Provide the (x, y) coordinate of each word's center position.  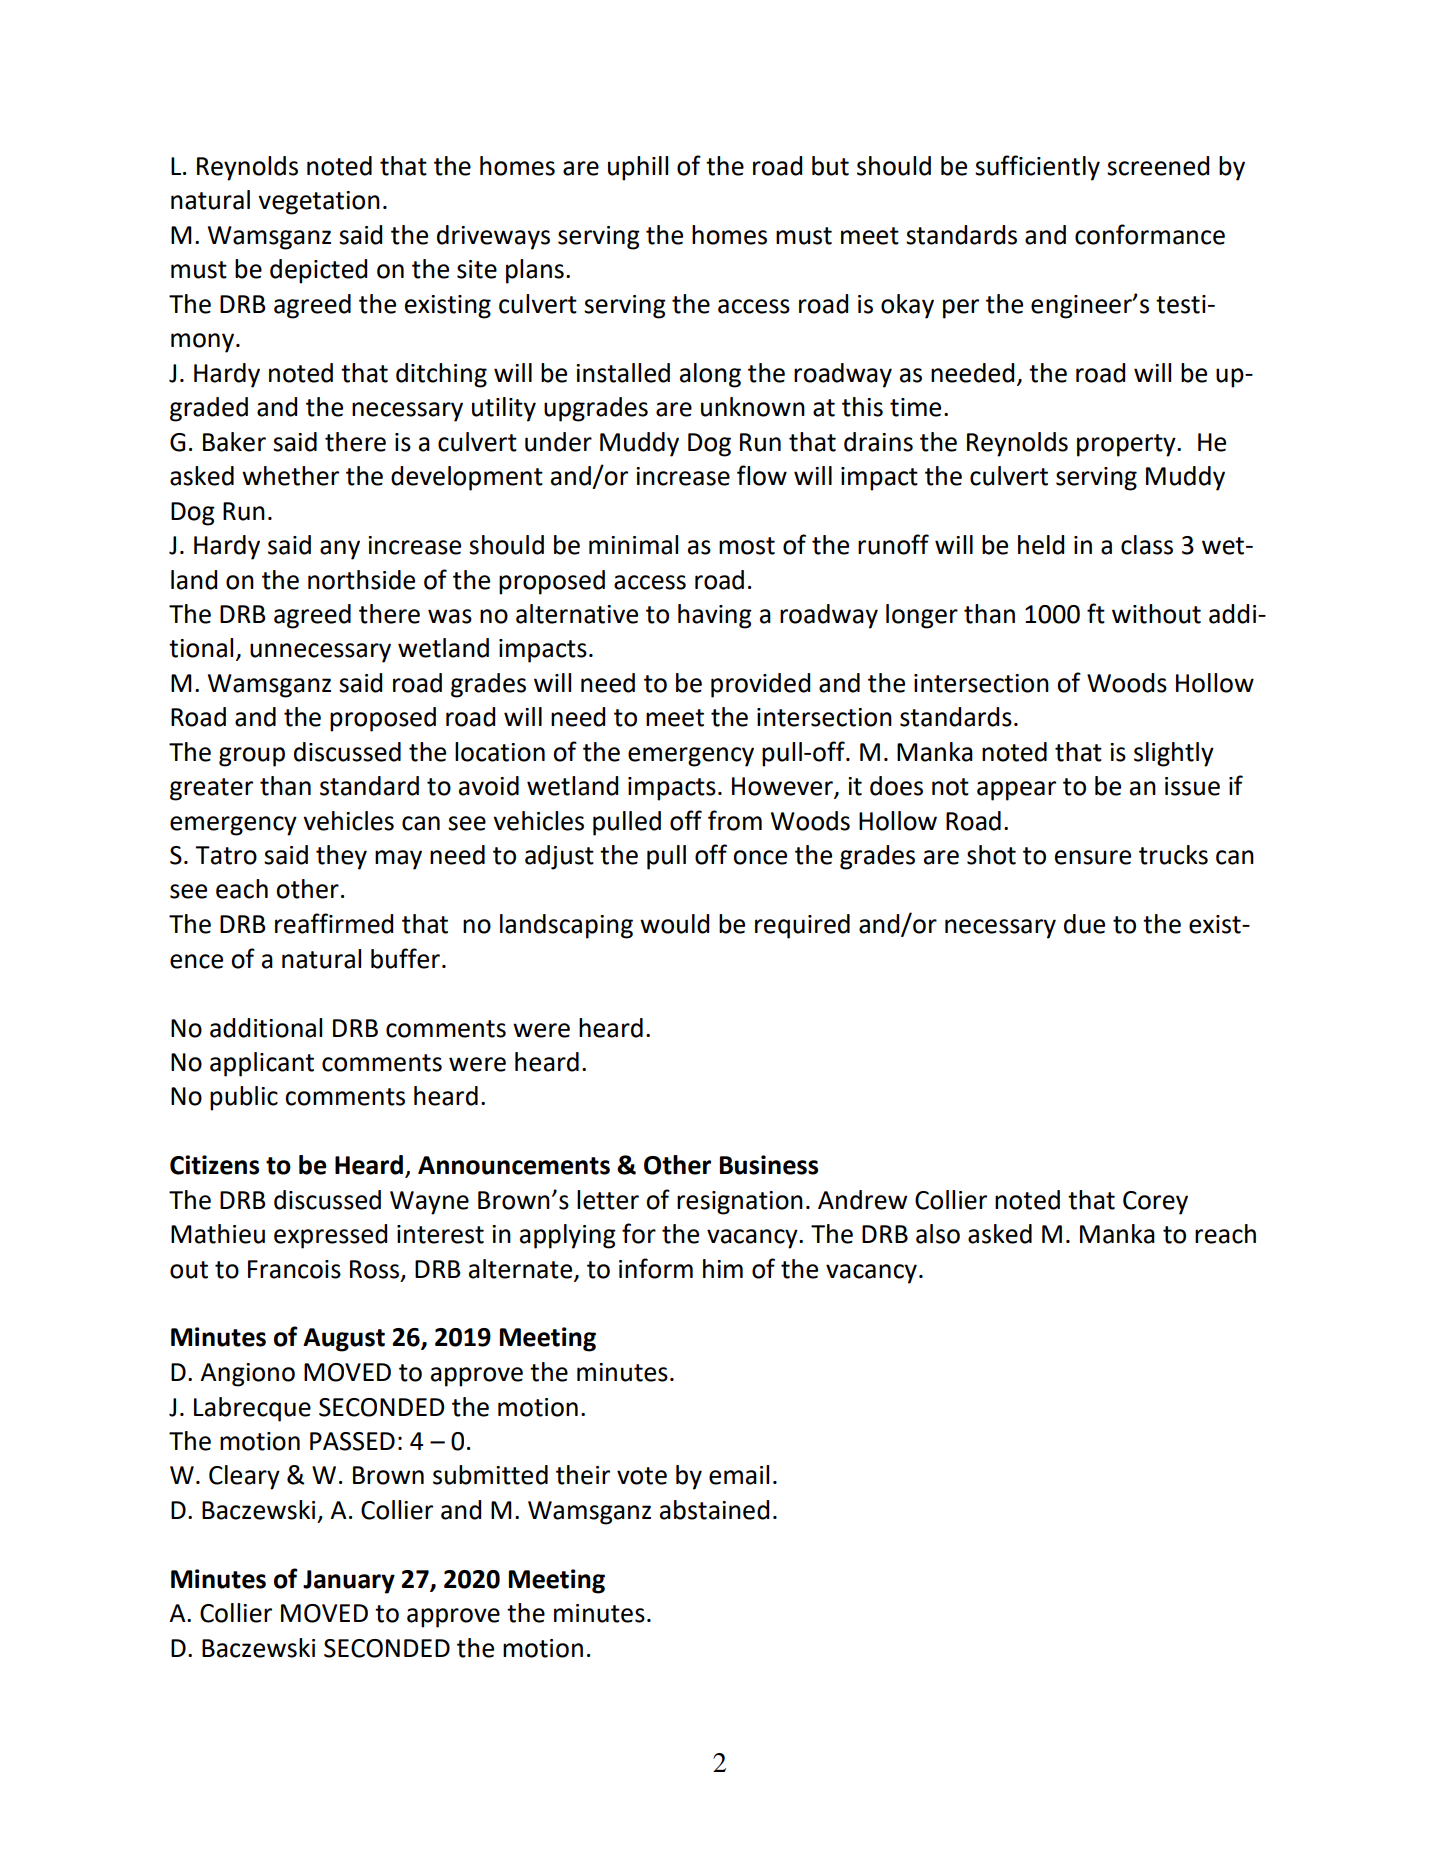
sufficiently (1037, 168)
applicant (262, 1064)
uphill (638, 168)
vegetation (319, 203)
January (349, 1582)
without (1156, 614)
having (715, 616)
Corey (1155, 1203)
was (450, 616)
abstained (714, 1510)
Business (769, 1165)
